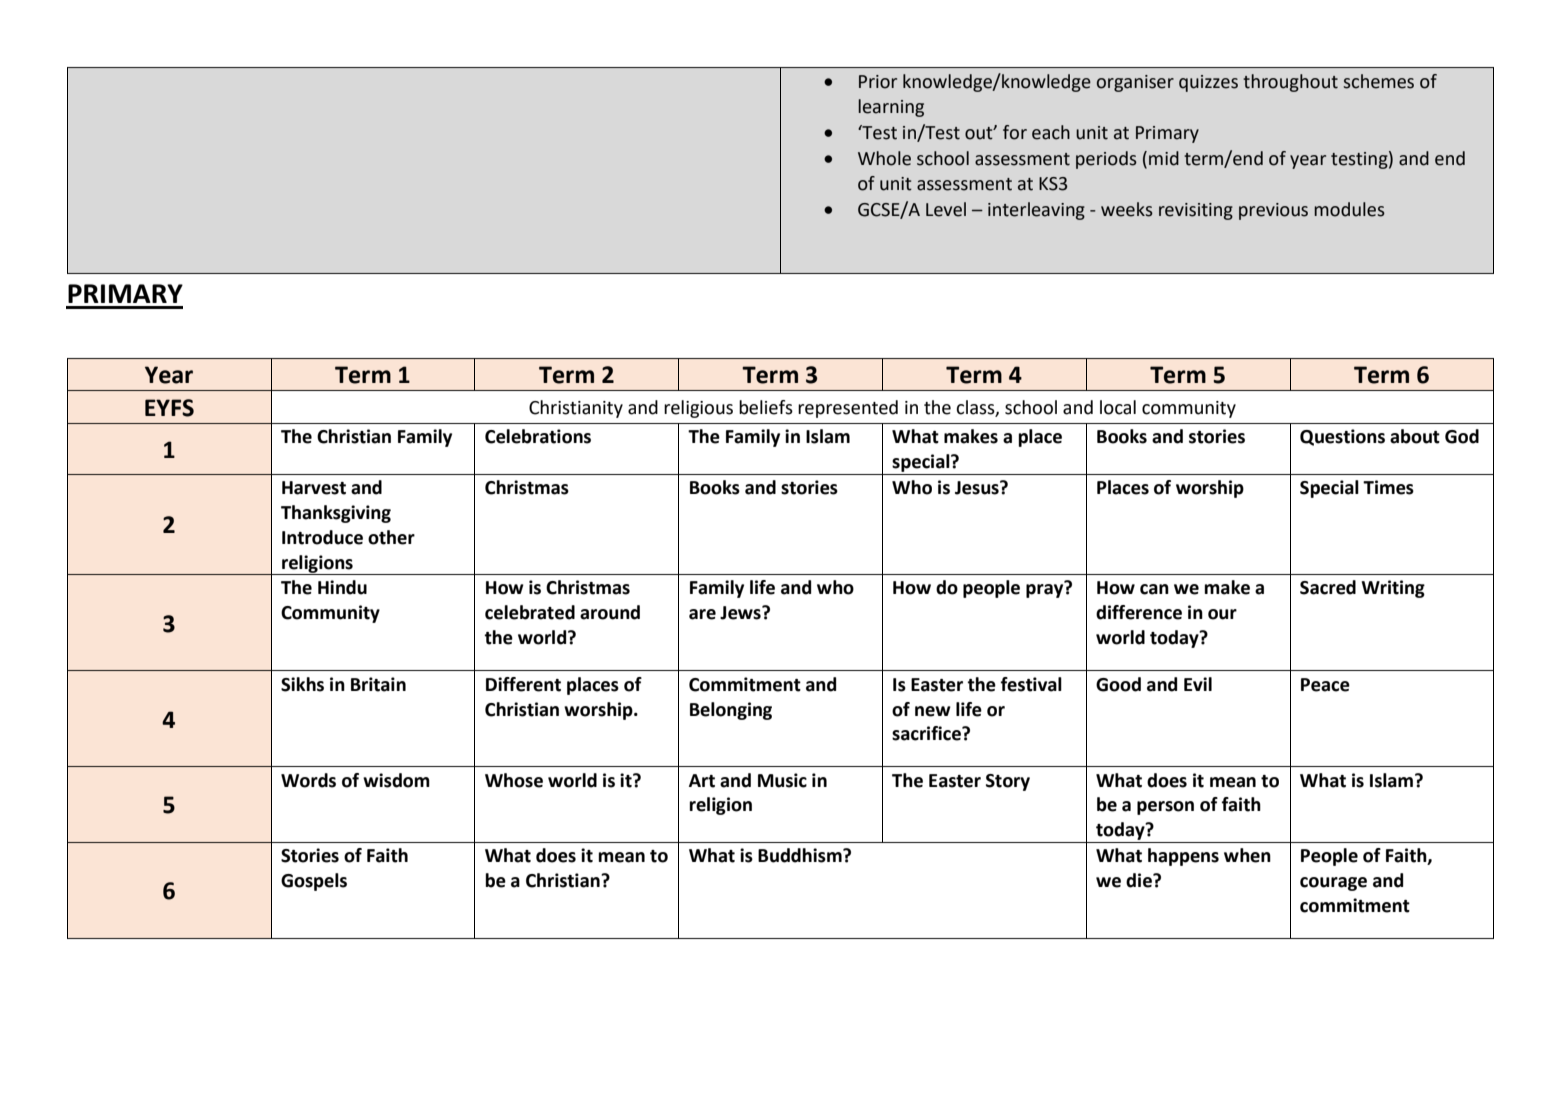 The image size is (1561, 1104). Describe the element at coordinates (933, 711) in the image. I see `new` at that location.
